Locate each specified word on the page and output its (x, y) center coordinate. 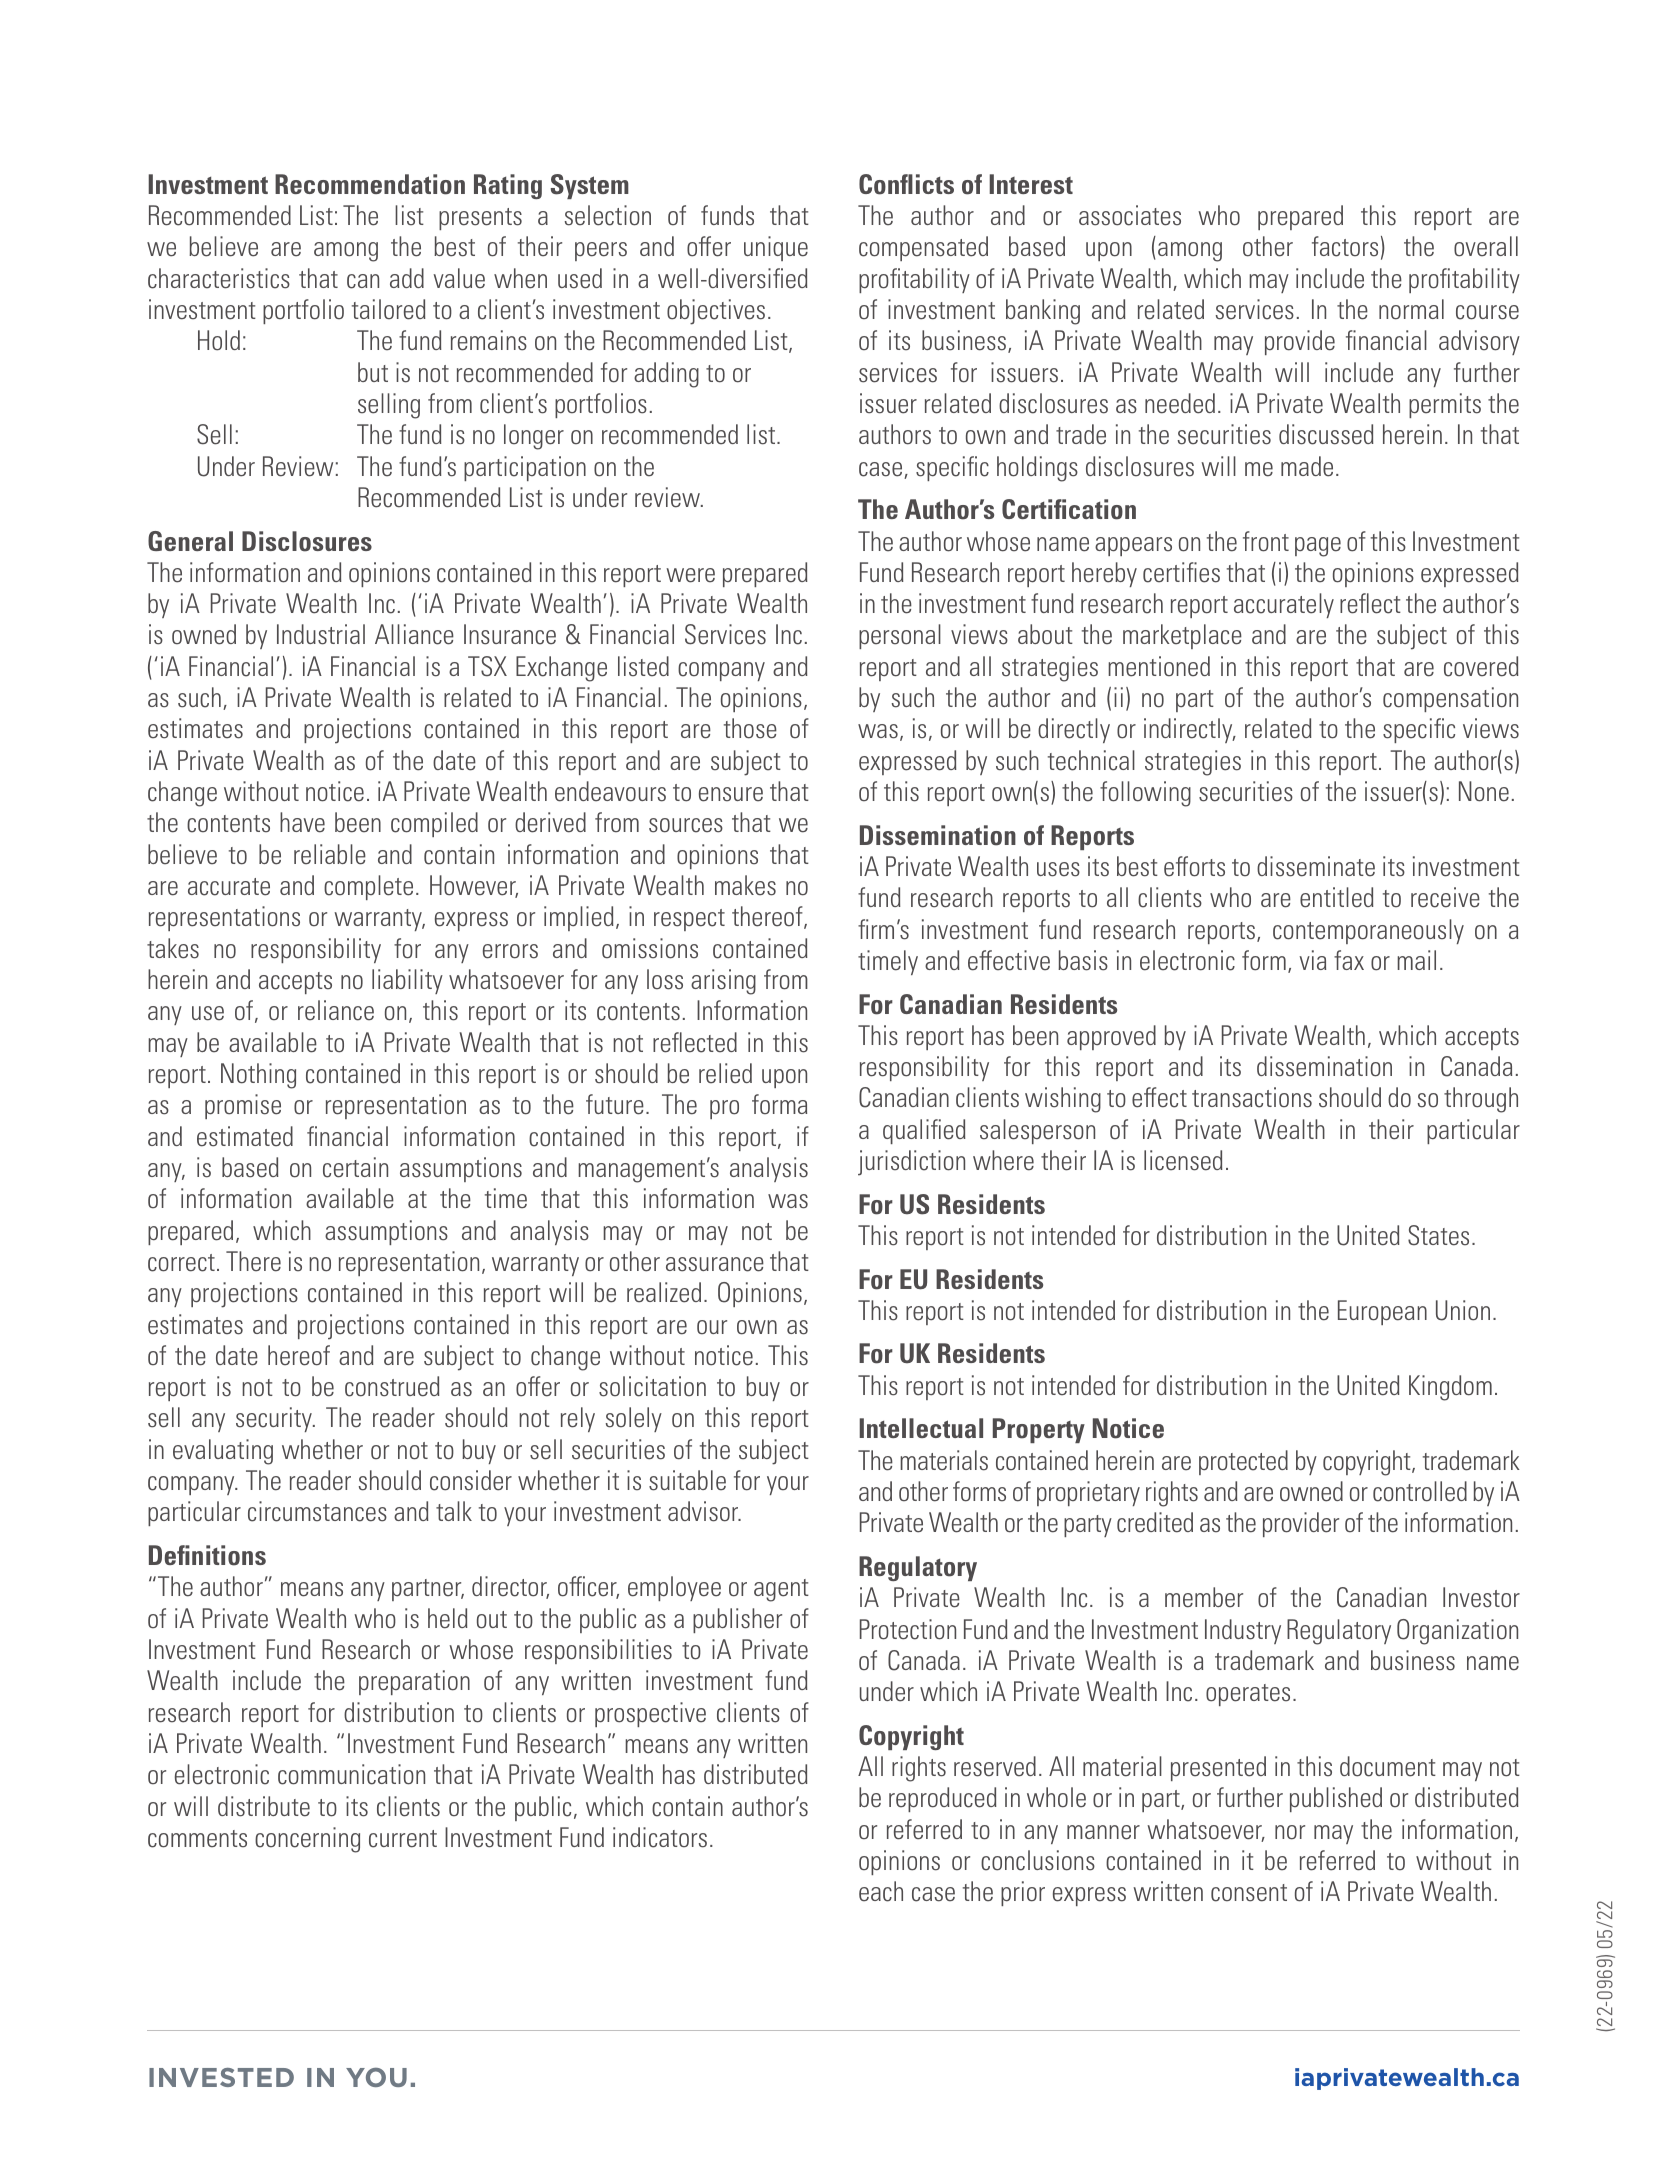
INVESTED (221, 2077)
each (881, 1891)
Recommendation (370, 184)
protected (1243, 1462)
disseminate (1316, 866)
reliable (330, 854)
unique (776, 248)
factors (1345, 246)
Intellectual (921, 1428)
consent (1249, 1893)
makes (745, 885)
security (275, 1419)
